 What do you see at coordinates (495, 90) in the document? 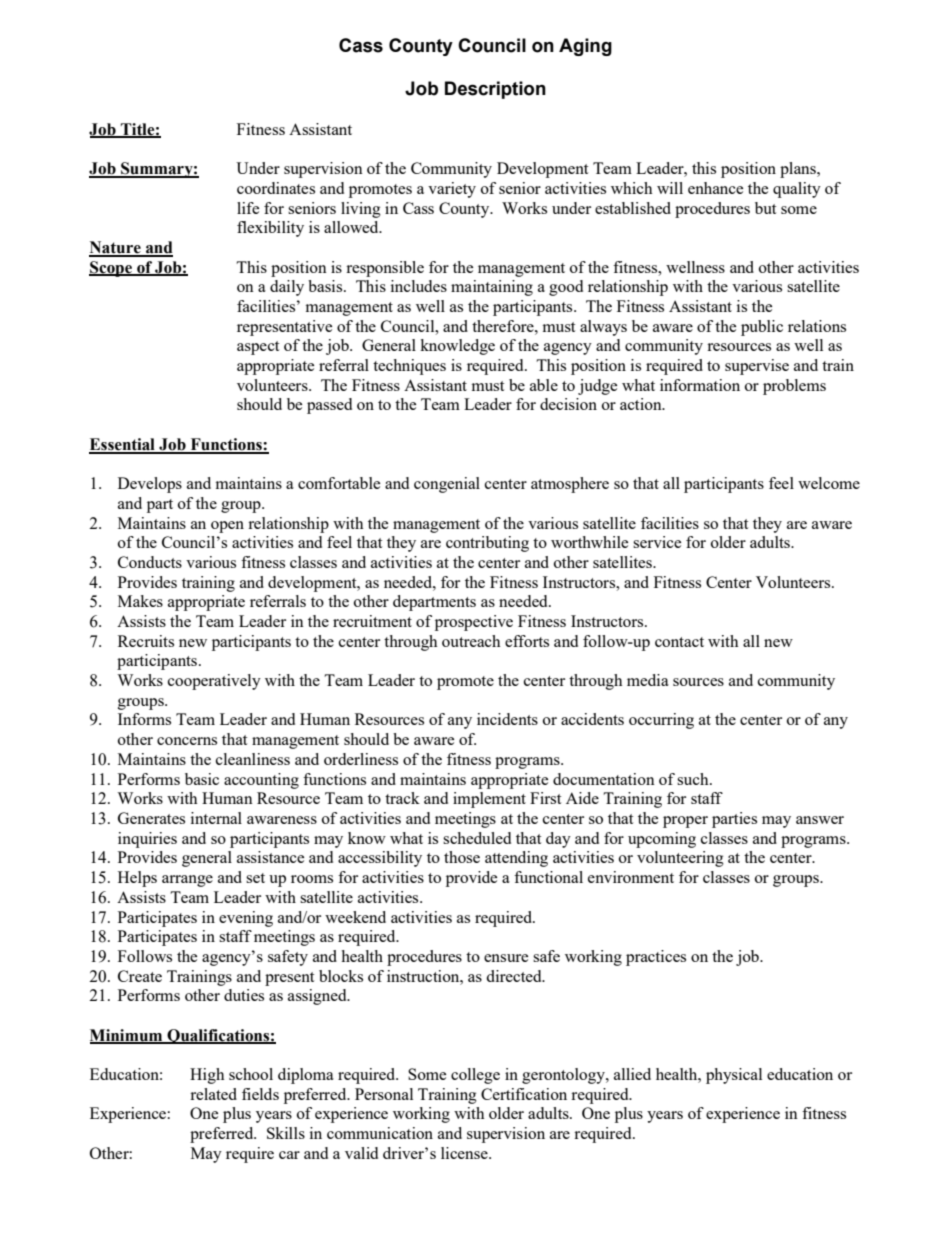
I see `Description` at bounding box center [495, 90].
